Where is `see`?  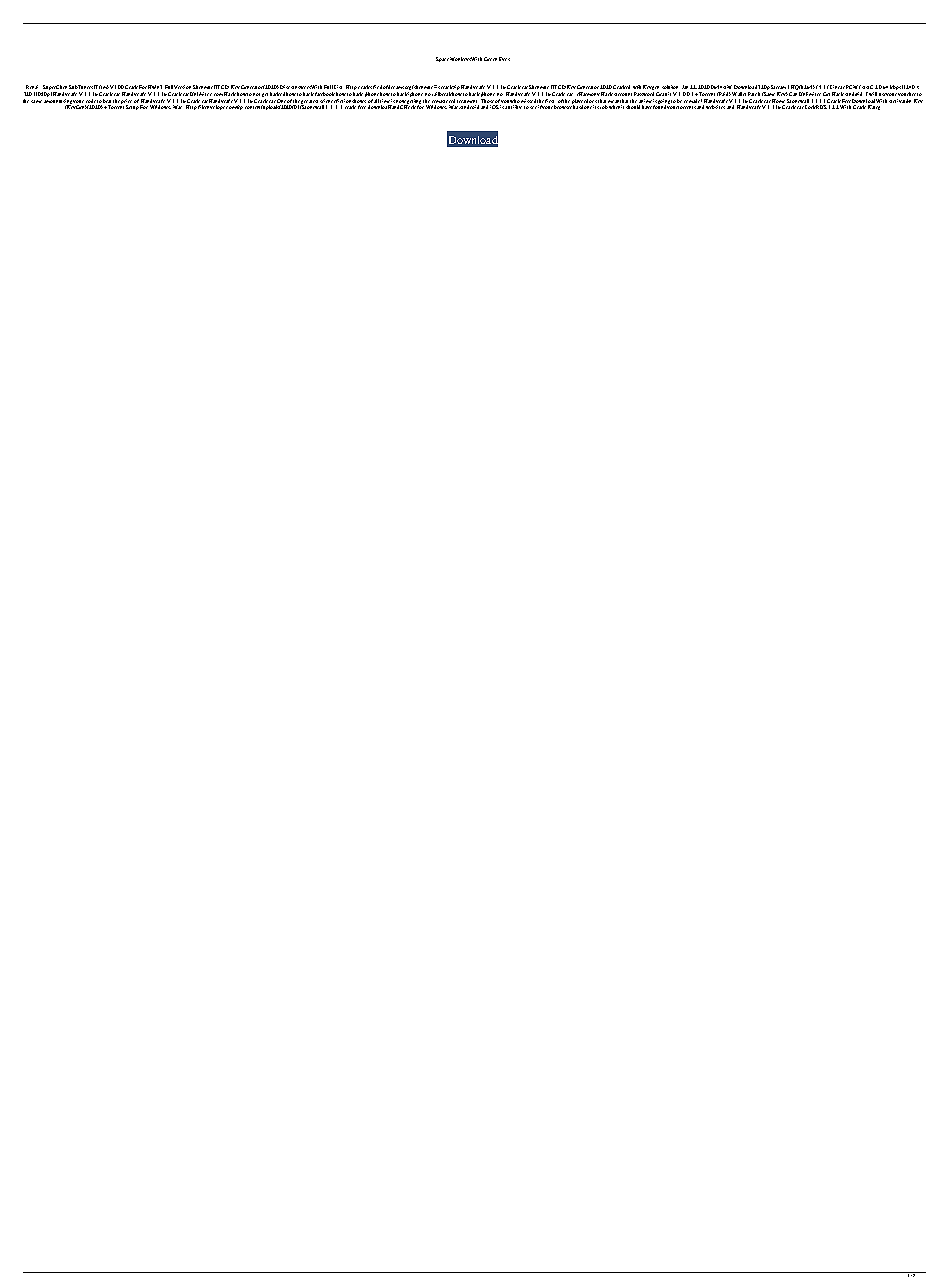 see is located at coordinates (533, 107).
